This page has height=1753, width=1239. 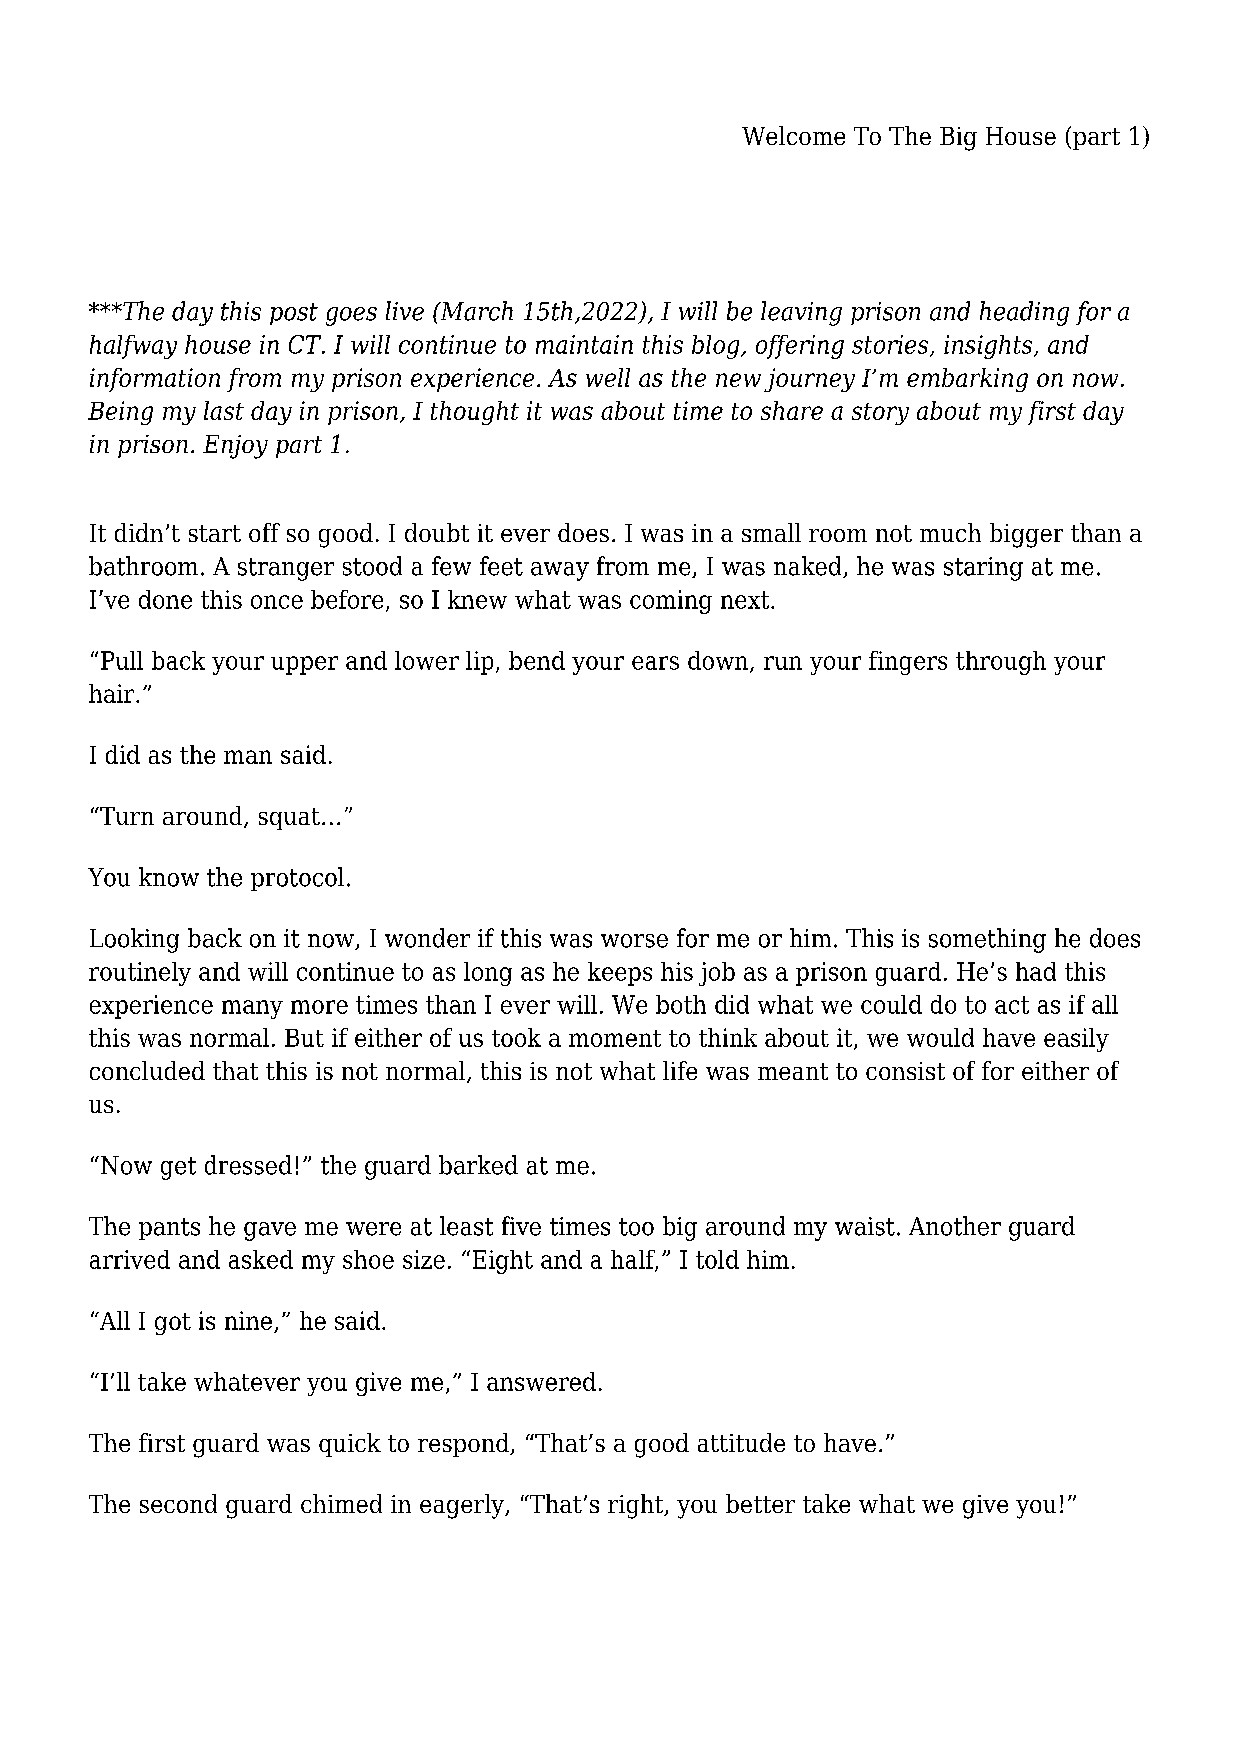 What do you see at coordinates (294, 314) in the page?
I see `post` at bounding box center [294, 314].
